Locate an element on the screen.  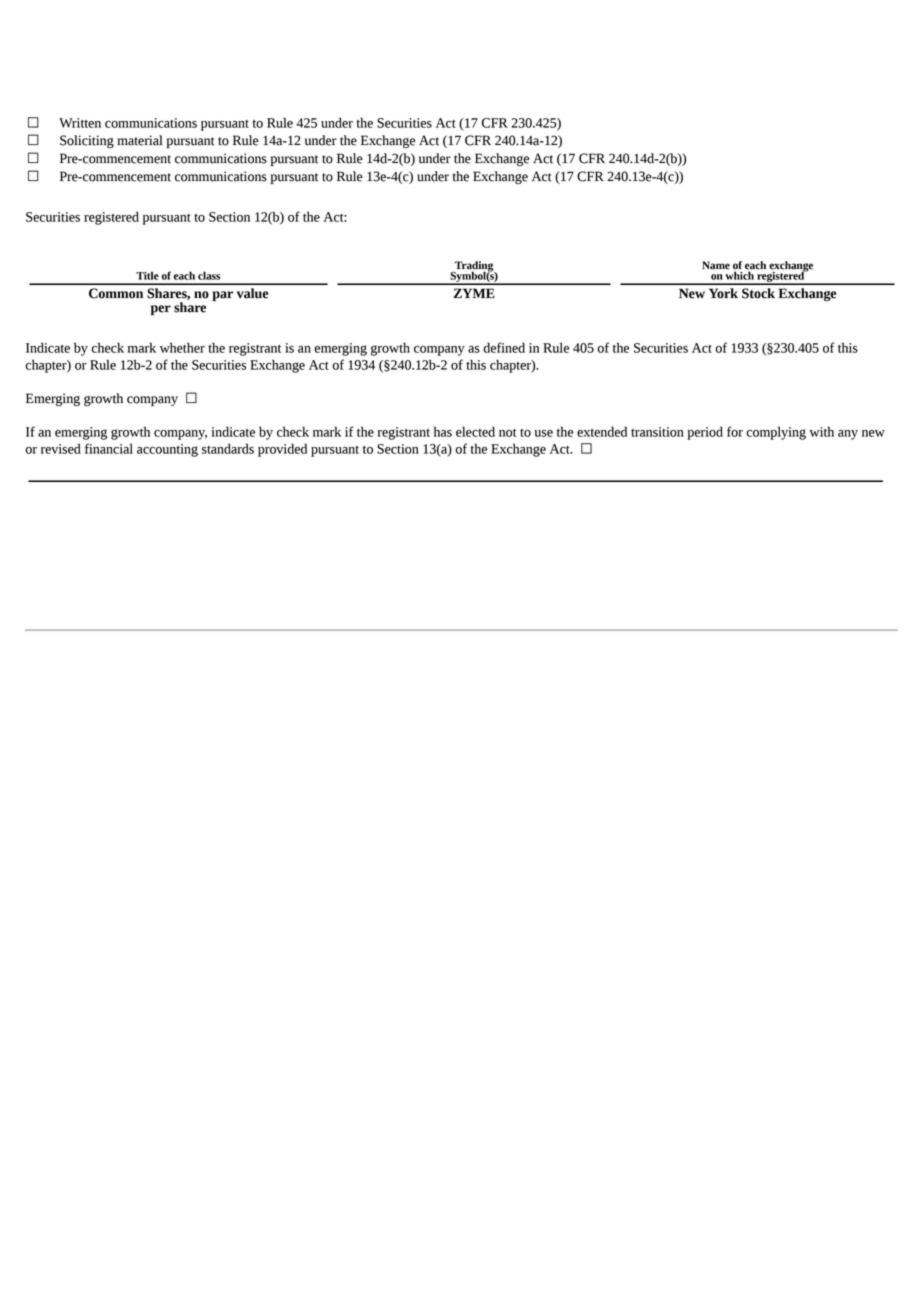
Soliciting is located at coordinates (87, 141).
